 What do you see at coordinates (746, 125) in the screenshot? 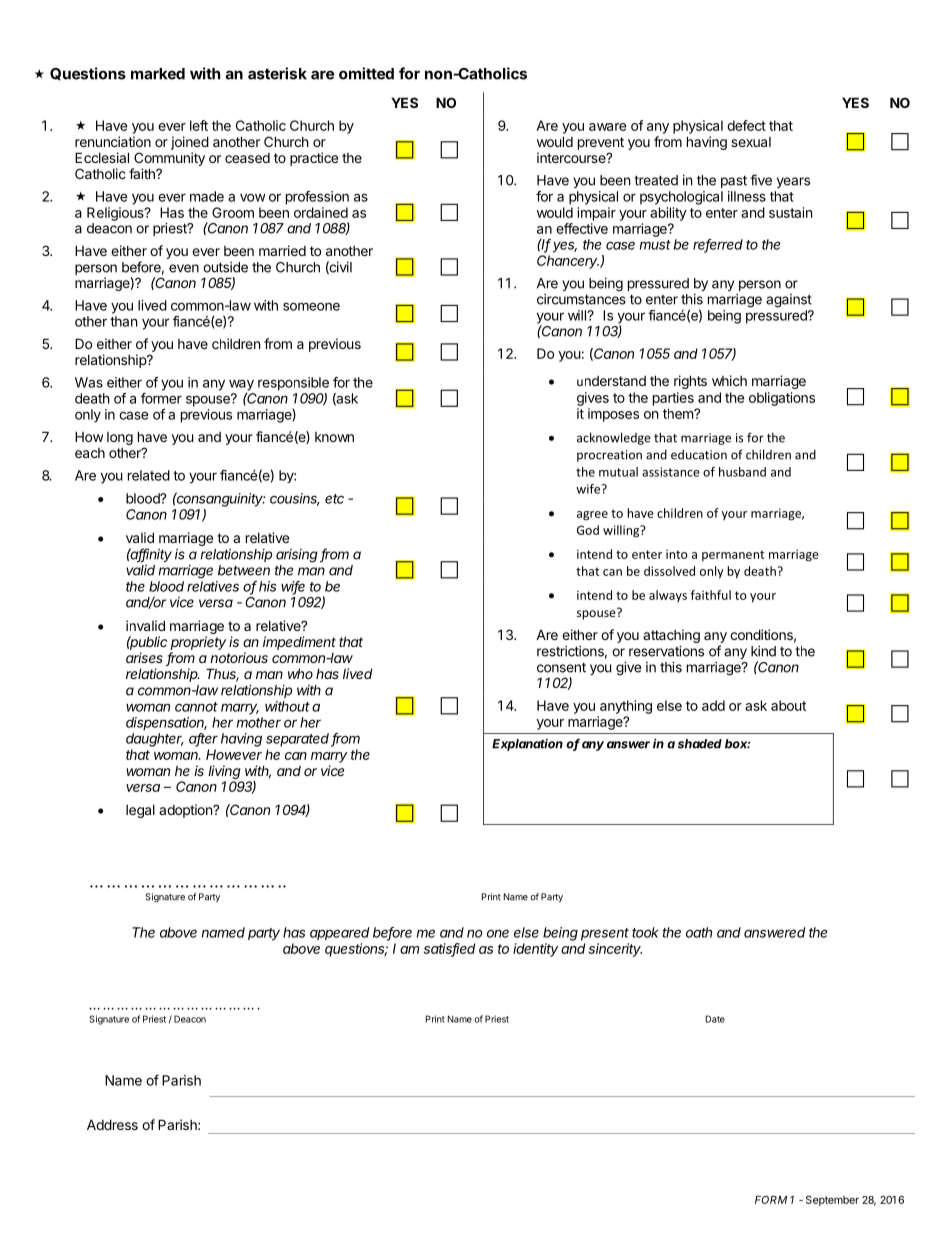
I see `defect` at bounding box center [746, 125].
